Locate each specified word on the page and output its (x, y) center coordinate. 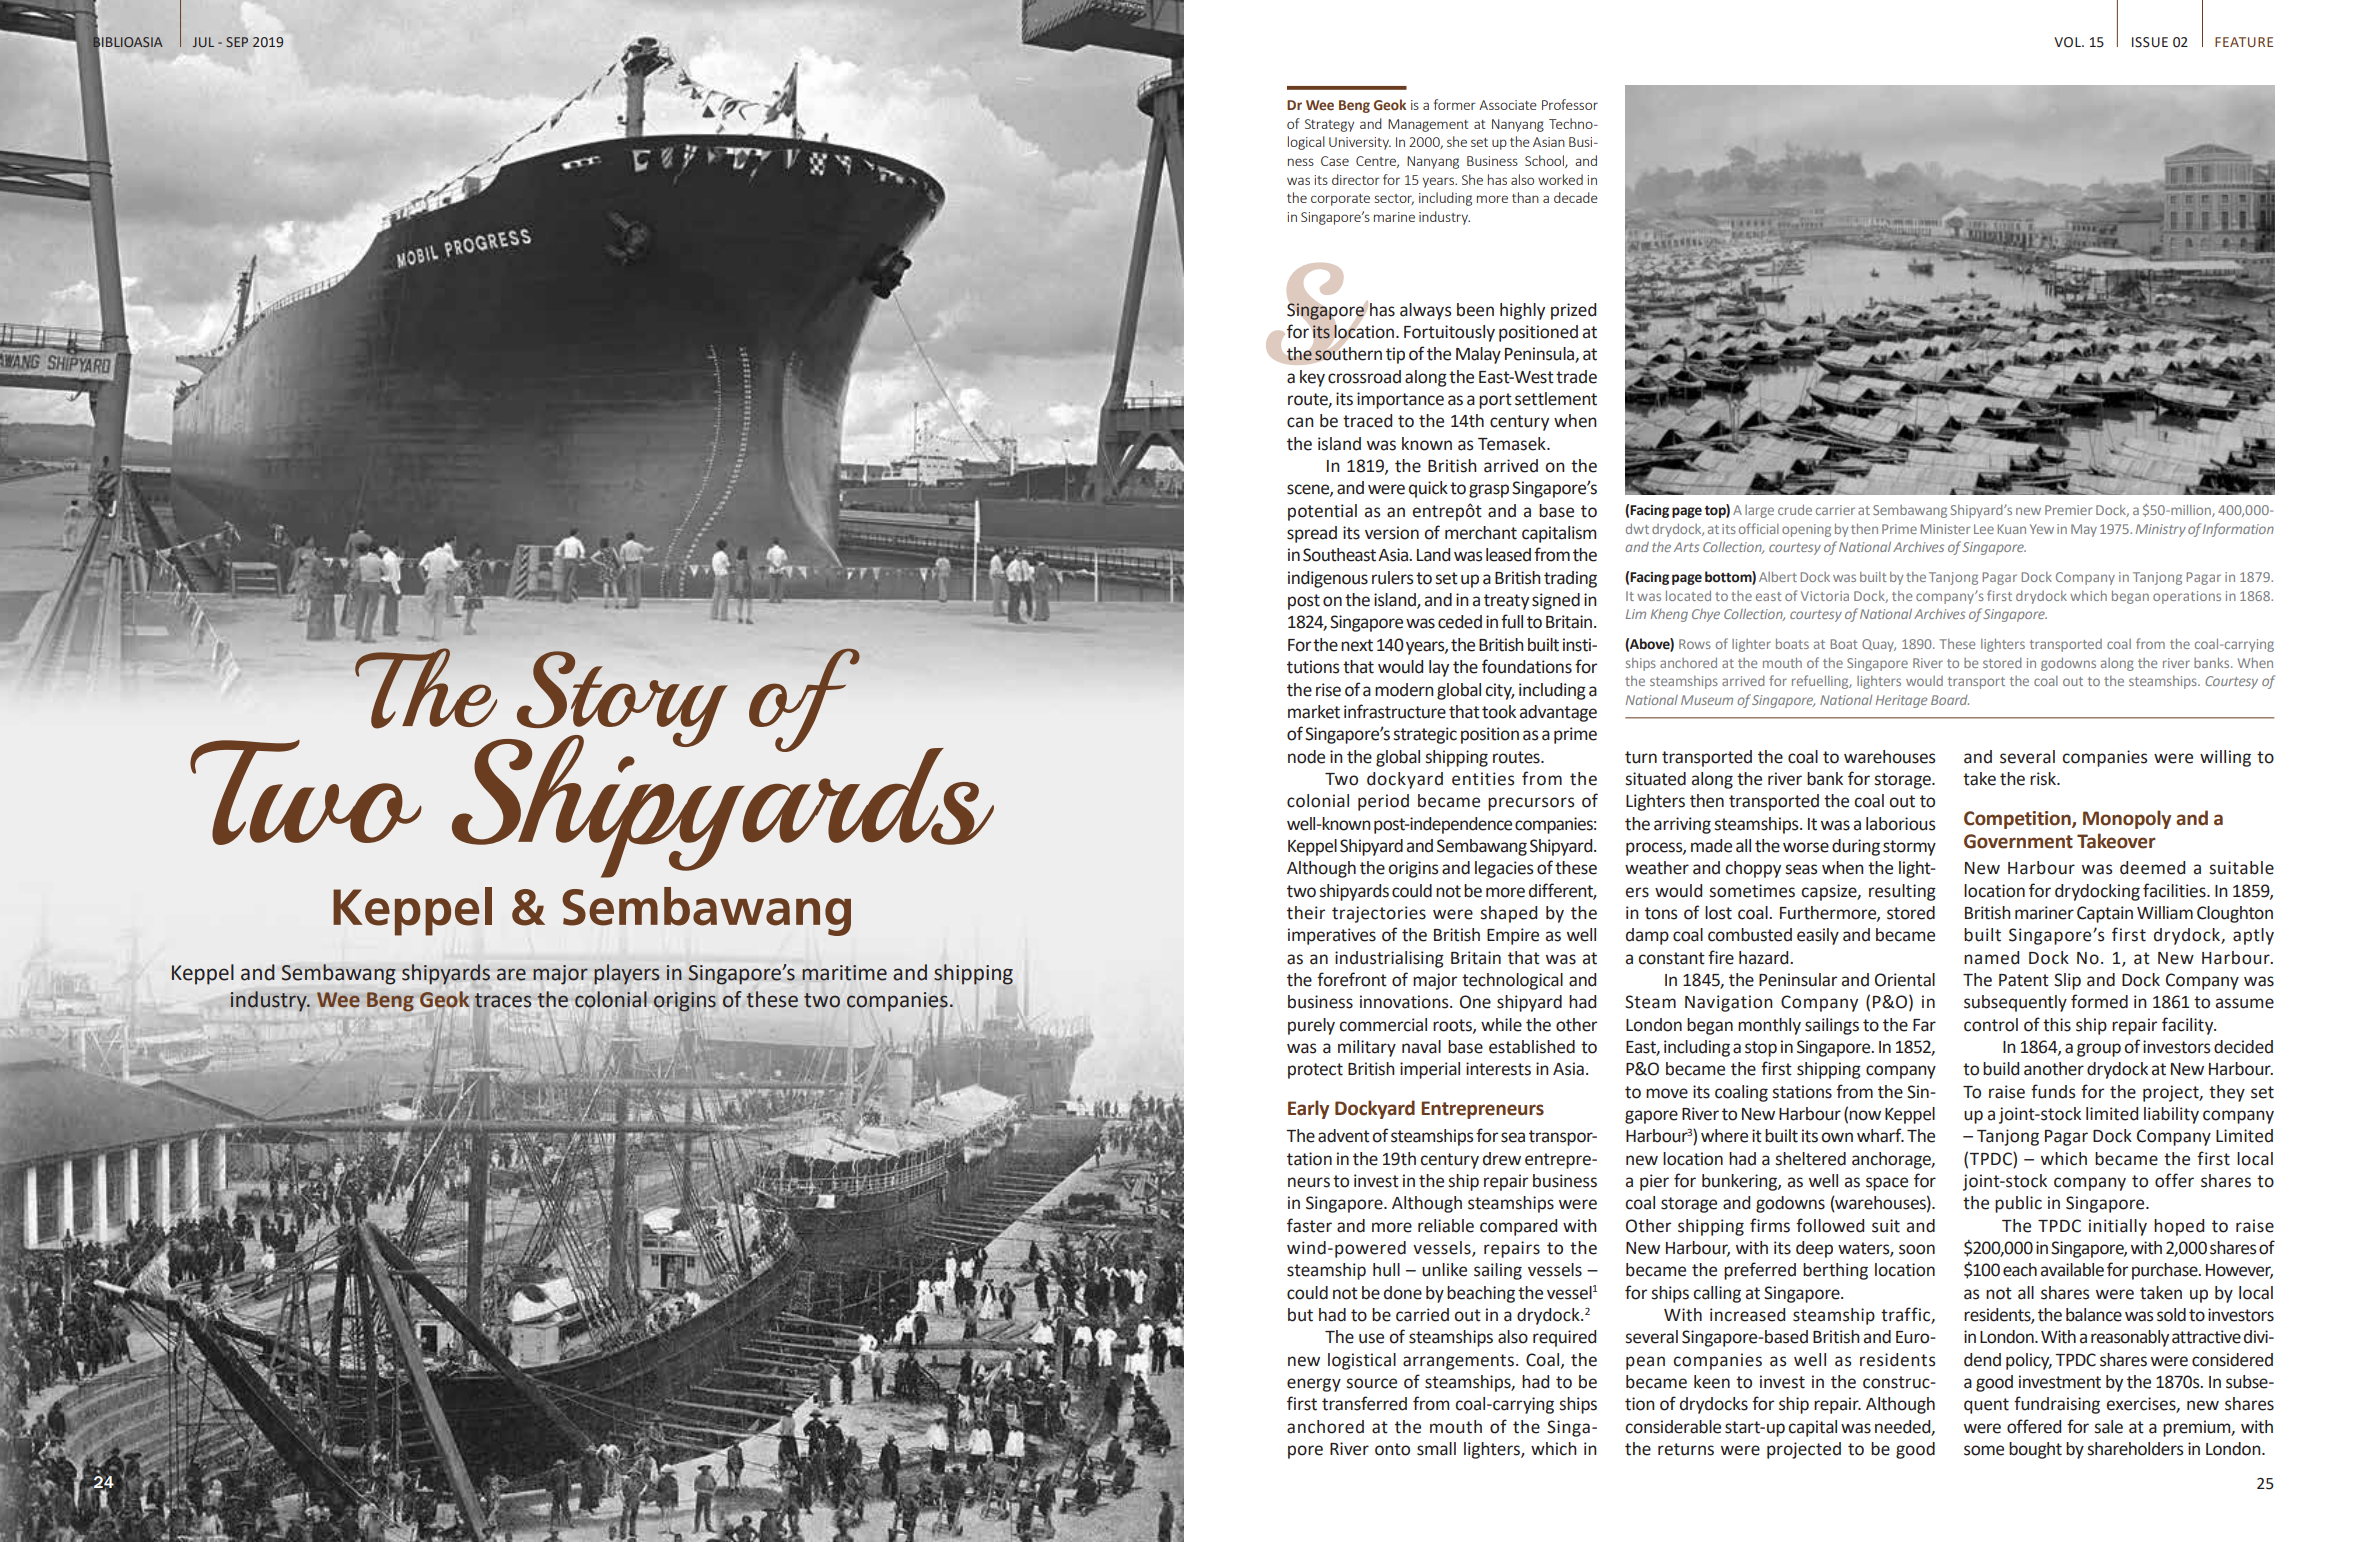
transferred (1364, 1403)
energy (1314, 1385)
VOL (2068, 42)
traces (503, 1000)
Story (621, 700)
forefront (1352, 979)
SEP (237, 42)
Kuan (2012, 529)
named (1991, 958)
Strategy (1329, 125)
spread (1312, 534)
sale (2108, 1427)
